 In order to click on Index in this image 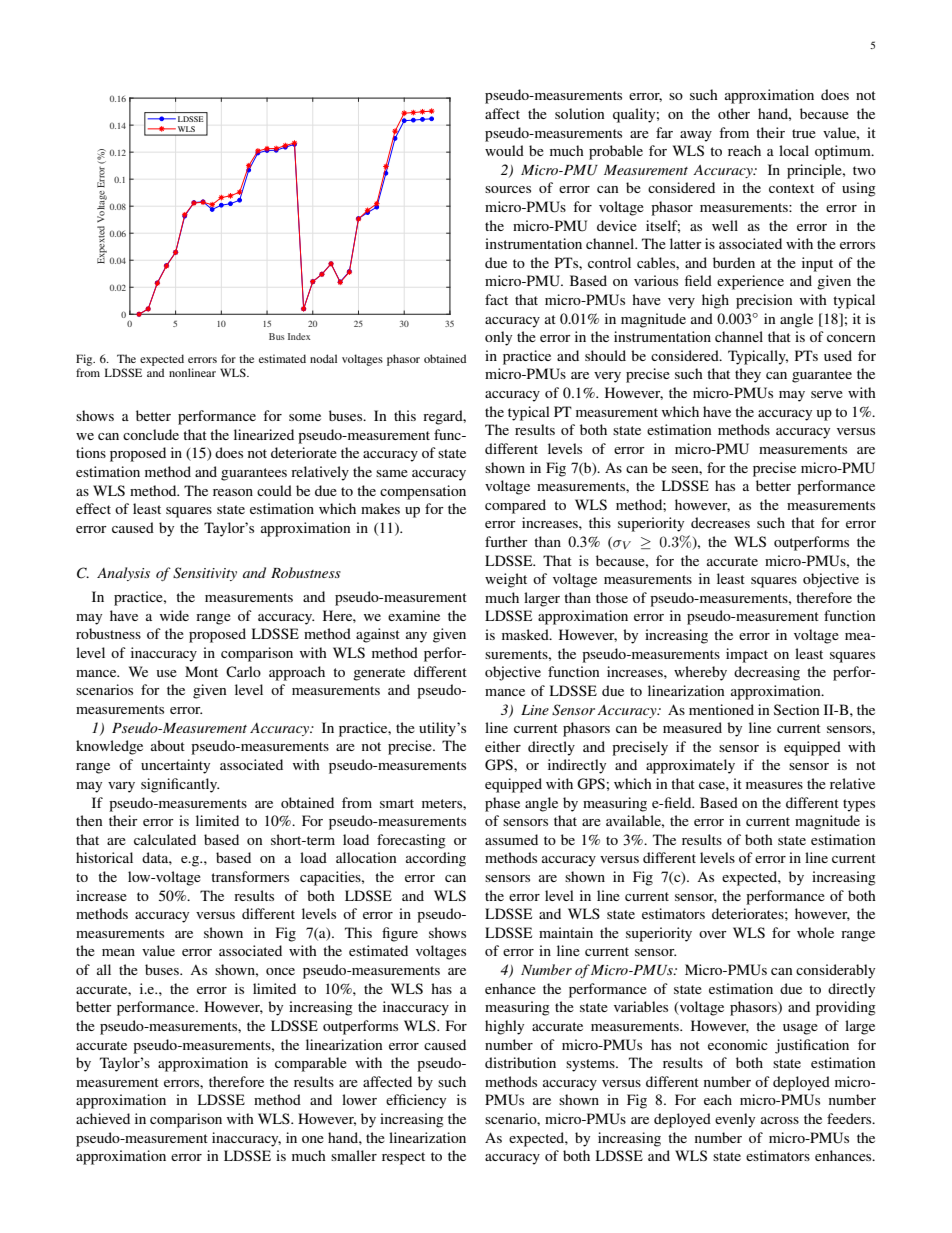, I will do `click(299, 336)`.
